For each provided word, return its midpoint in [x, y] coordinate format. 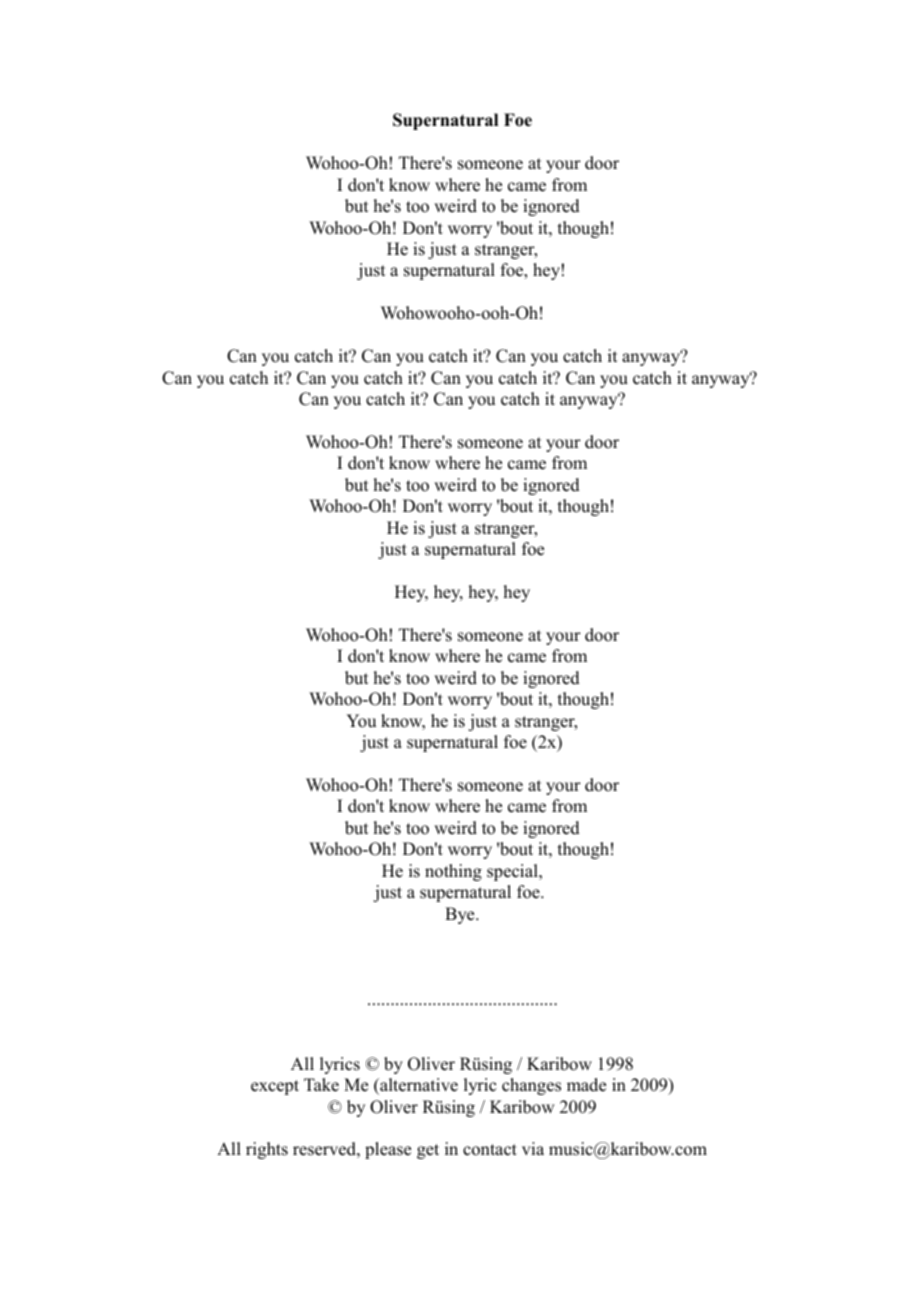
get [428, 1151]
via [533, 1148]
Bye [461, 915]
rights [267, 1150]
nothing [453, 872]
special [513, 872]
